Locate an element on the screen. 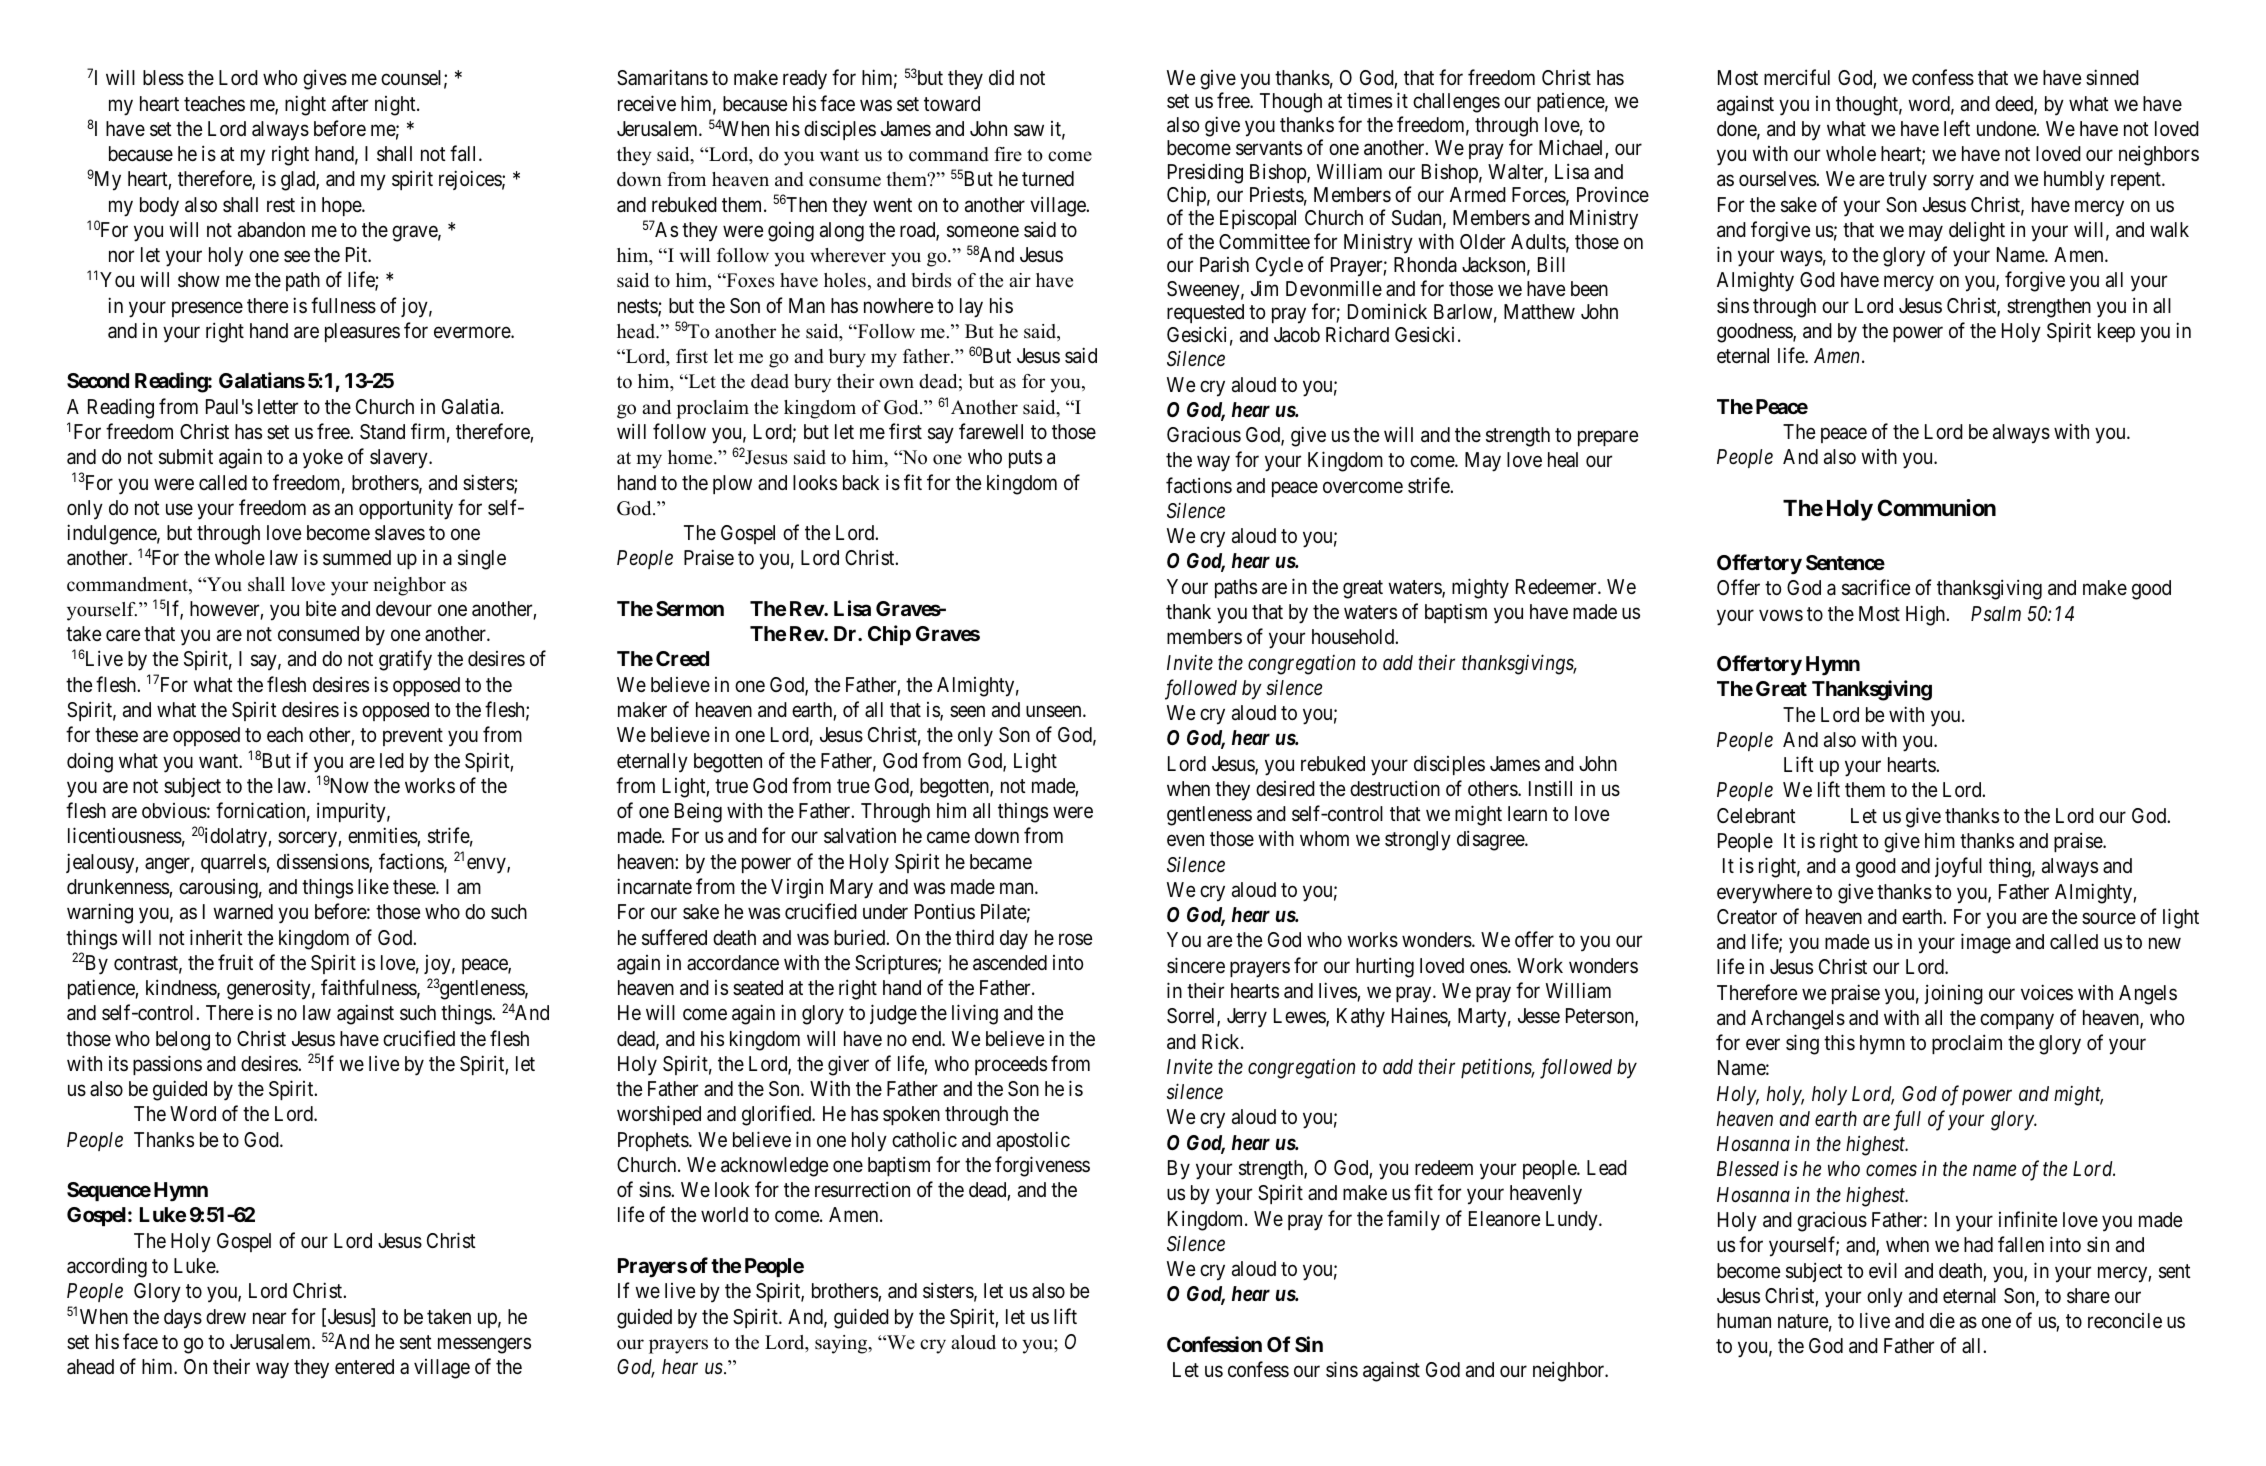  gratify is located at coordinates (405, 660).
